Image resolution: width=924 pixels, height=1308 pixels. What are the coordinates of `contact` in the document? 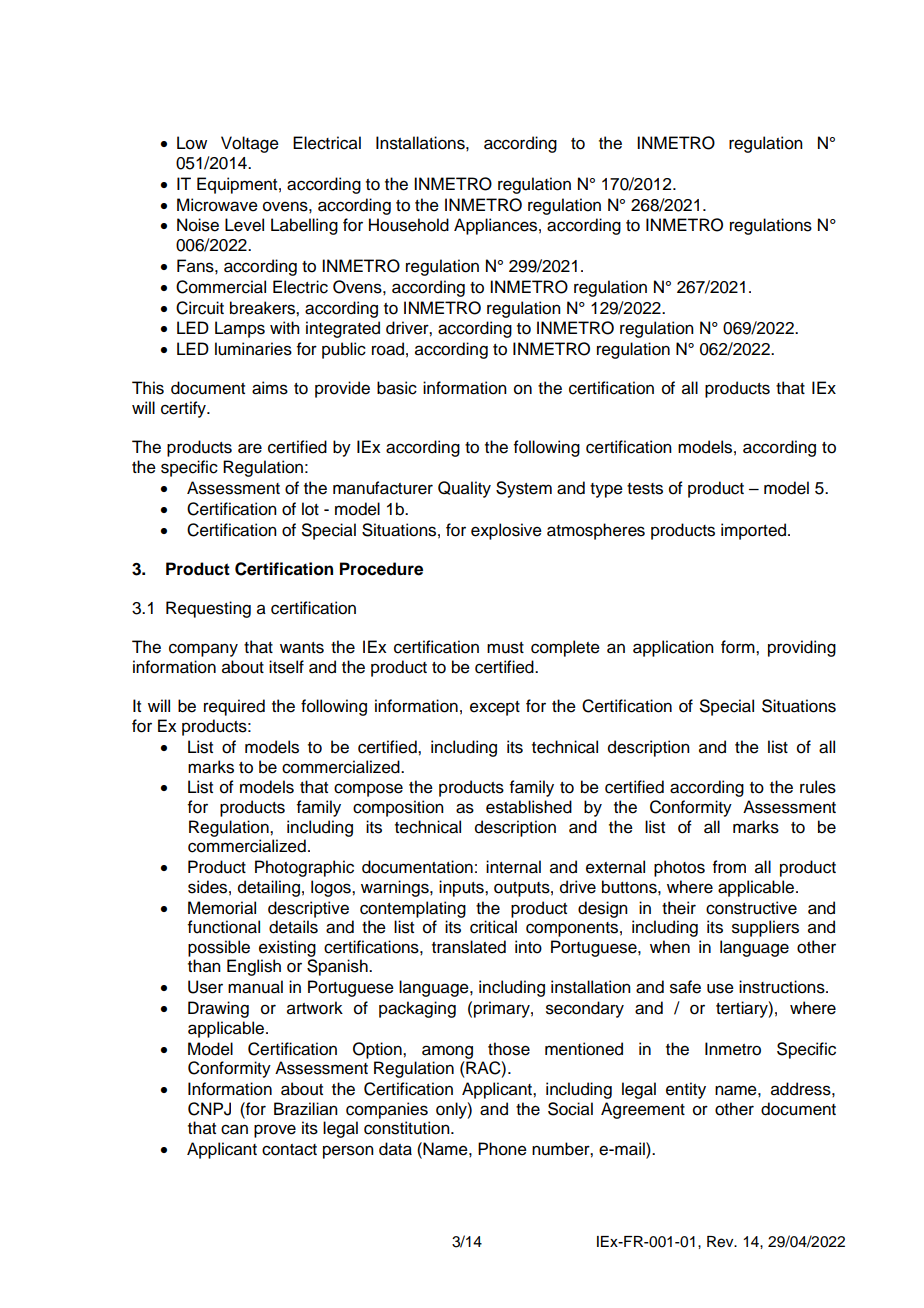 It's located at (289, 1150).
